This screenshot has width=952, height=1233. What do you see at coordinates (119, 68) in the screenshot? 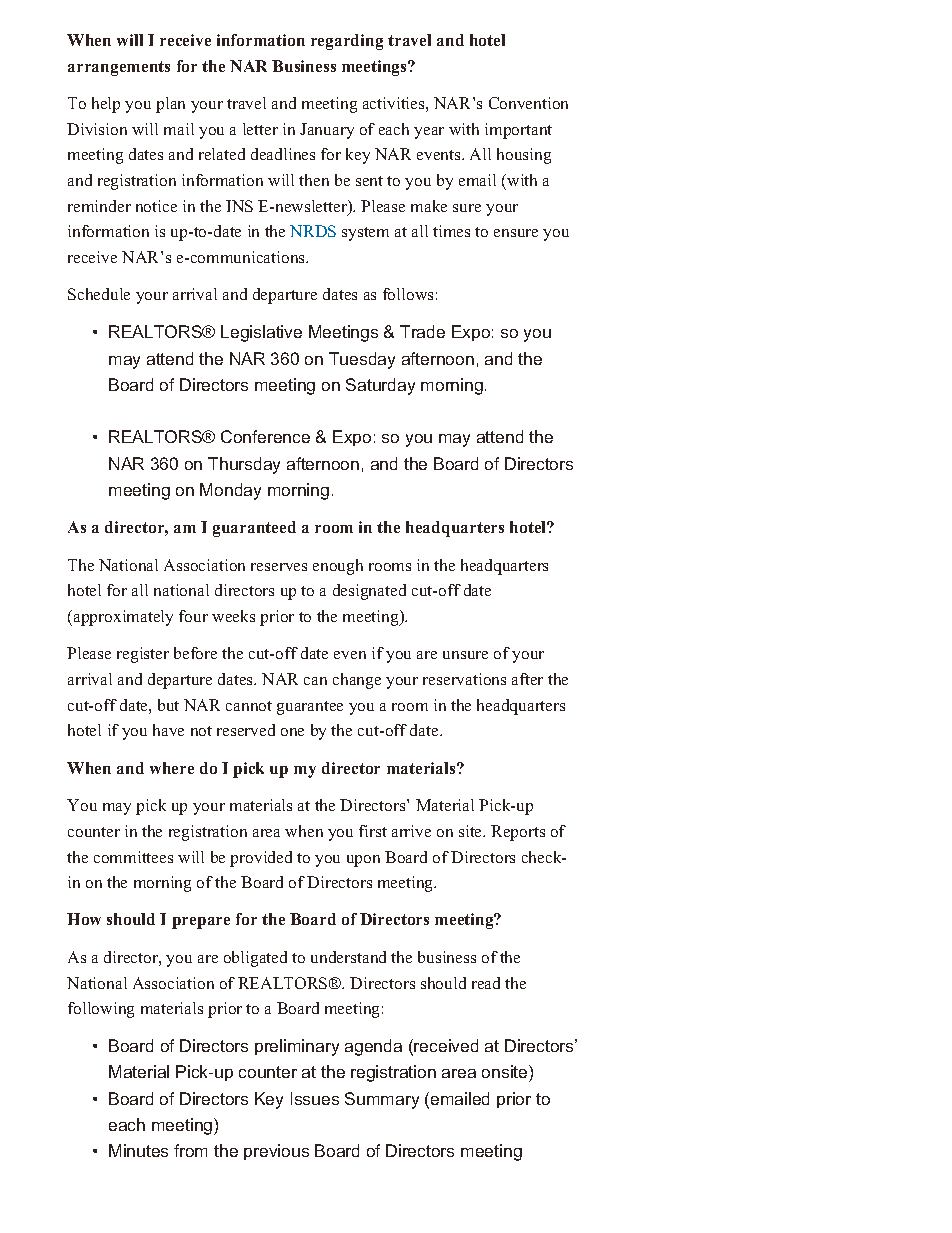
I see `arrangements` at bounding box center [119, 68].
